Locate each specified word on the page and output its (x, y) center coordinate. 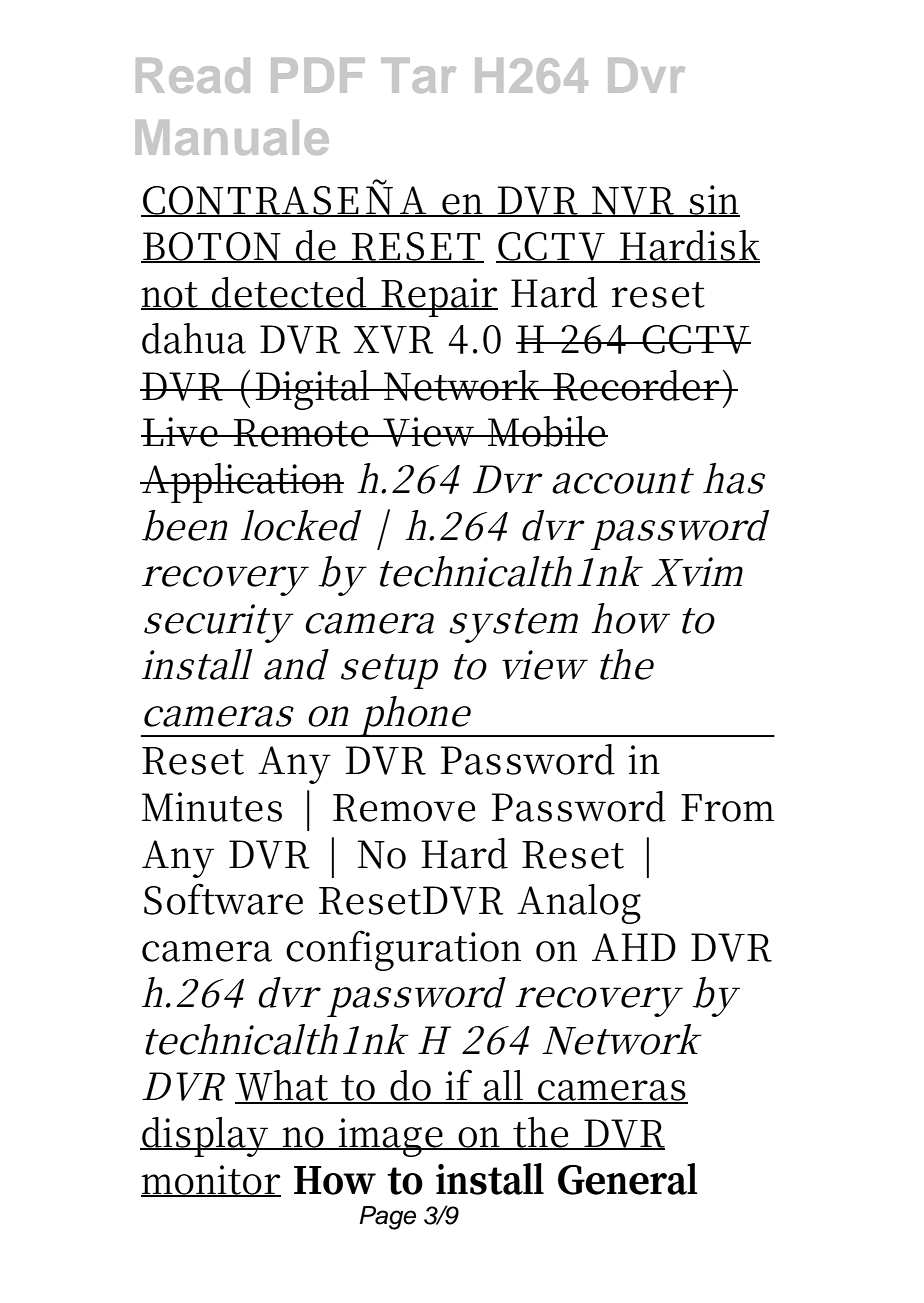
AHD (634, 947)
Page (387, 1218)
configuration (403, 950)
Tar (418, 75)
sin (713, 201)
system (513, 625)
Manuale (232, 137)
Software (223, 899)
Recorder (636, 385)
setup (389, 671)
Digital (313, 390)
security (216, 623)
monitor (211, 1181)
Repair (438, 297)
